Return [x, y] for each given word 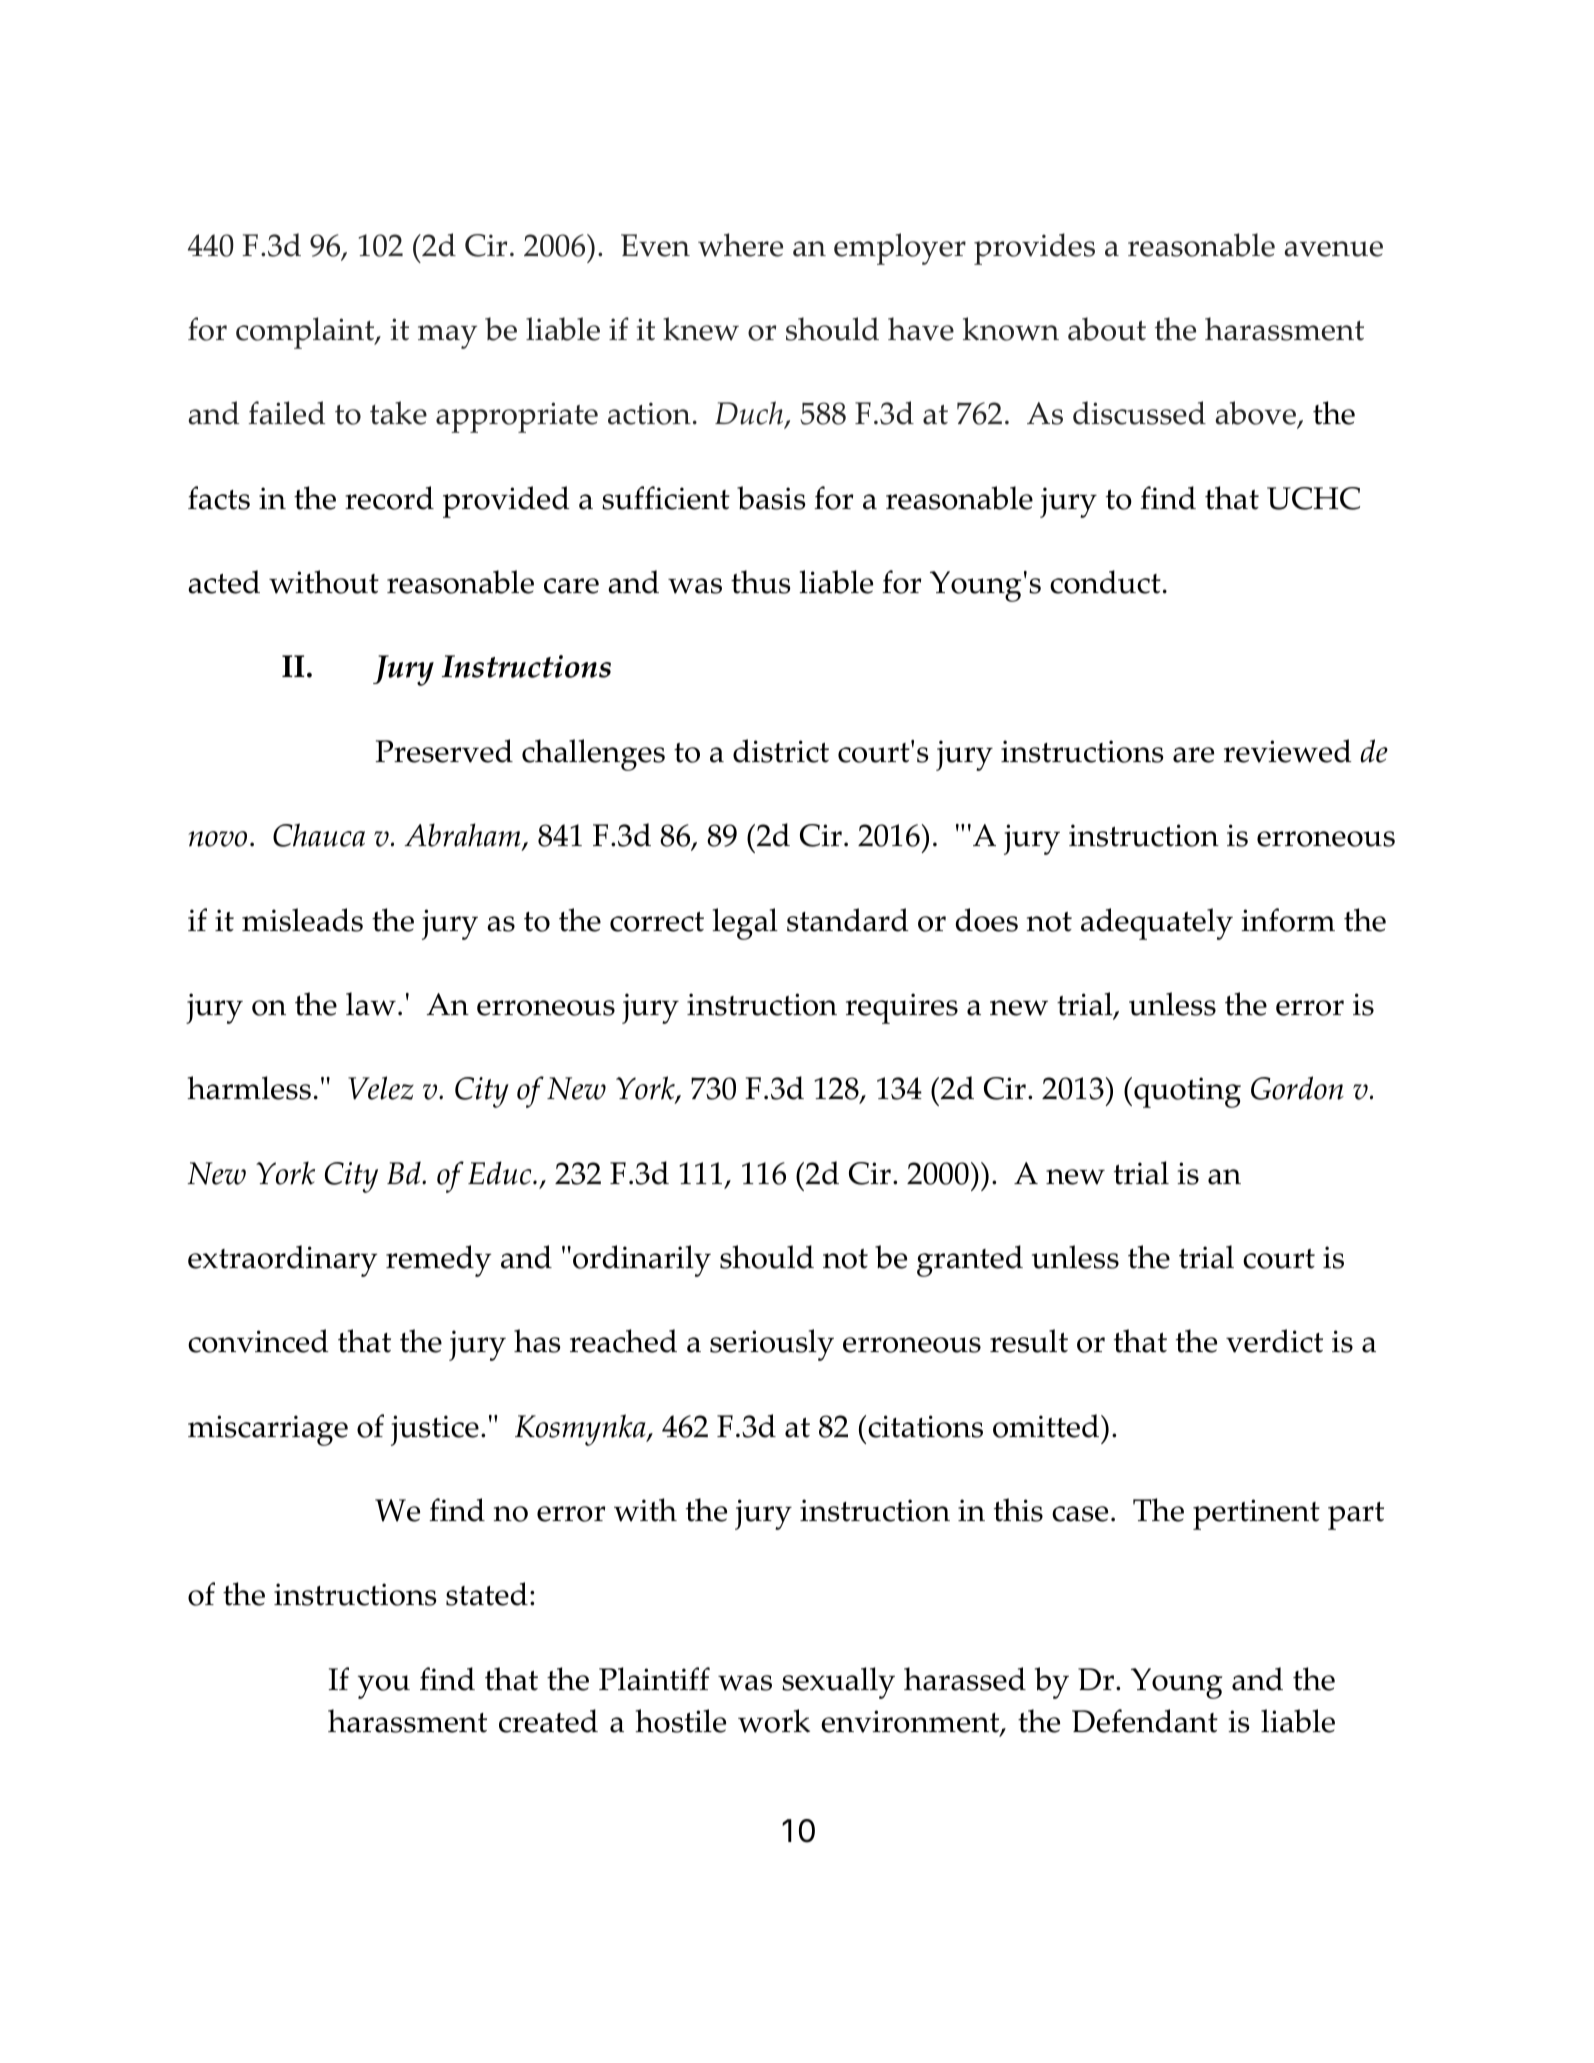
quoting [1187, 1092]
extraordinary [282, 1261]
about [1107, 329]
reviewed [1288, 751]
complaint [306, 333]
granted [970, 1261]
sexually [838, 1683]
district [781, 751]
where [740, 245]
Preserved [444, 751]
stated [487, 1594]
